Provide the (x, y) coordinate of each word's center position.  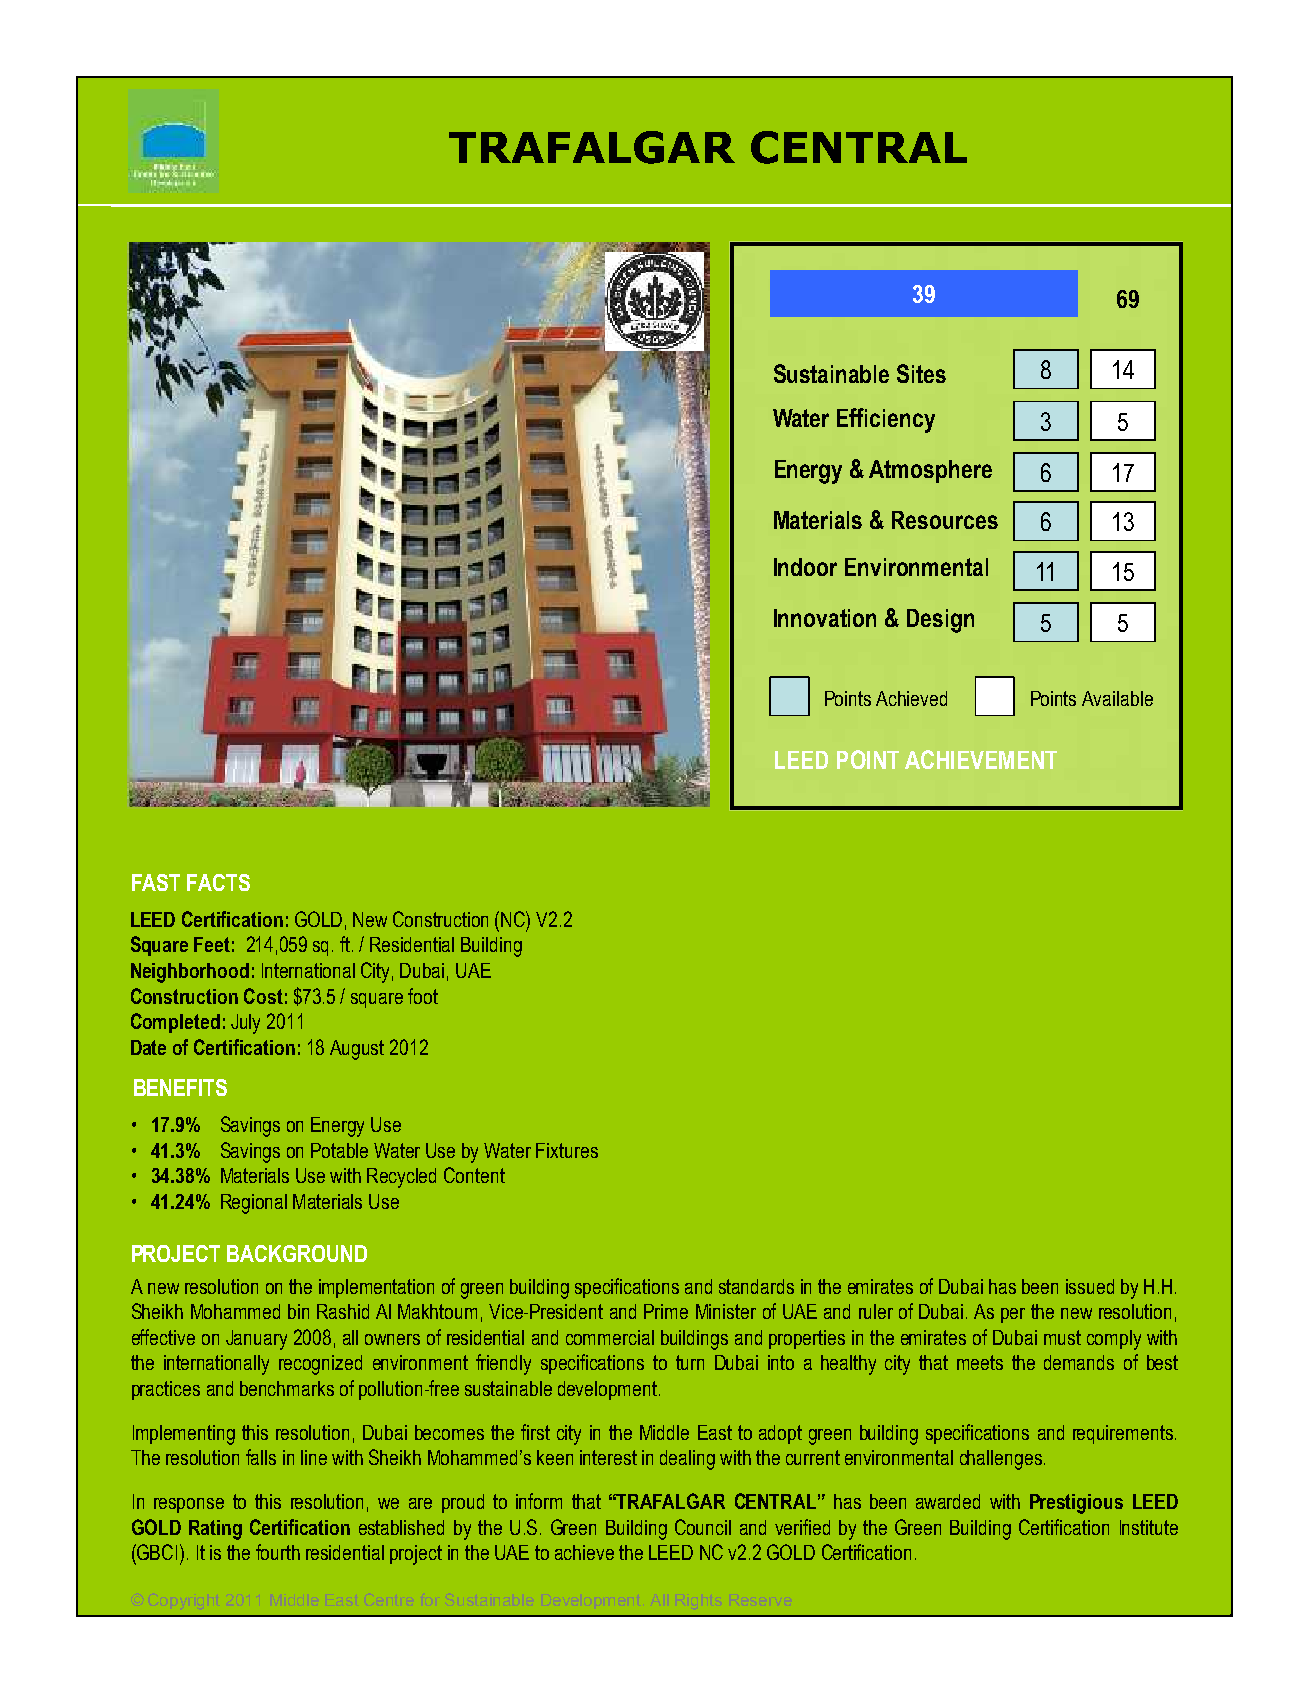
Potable (339, 1150)
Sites (921, 373)
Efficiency (886, 420)
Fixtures (567, 1150)
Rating (215, 1530)
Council (703, 1527)
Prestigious (1076, 1504)
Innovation (825, 618)
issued (1090, 1286)
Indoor (805, 567)
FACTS (218, 882)
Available (1117, 698)
